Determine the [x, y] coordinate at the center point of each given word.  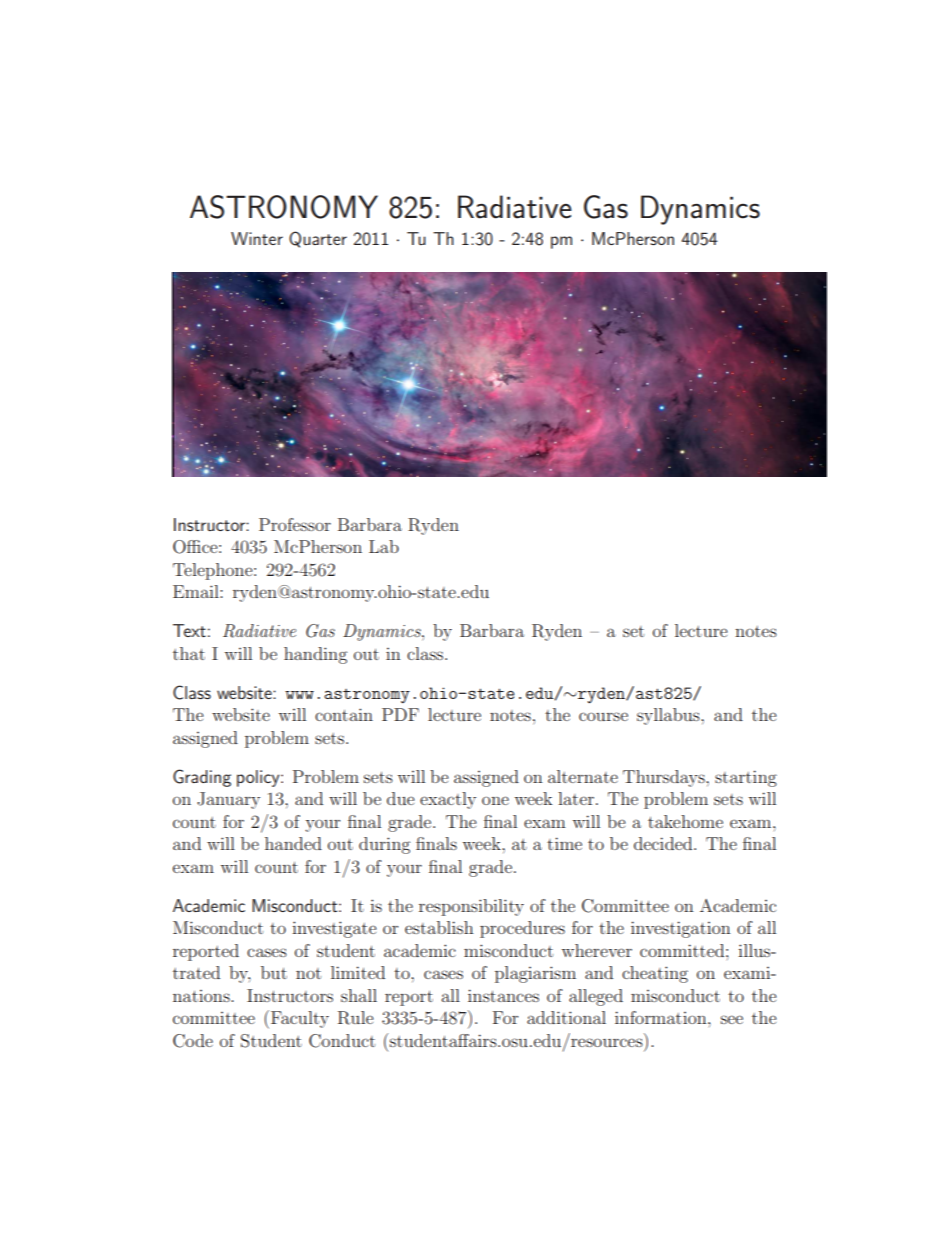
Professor [295, 524]
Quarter [318, 239]
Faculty [300, 1019]
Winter [257, 238]
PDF [400, 714]
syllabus [669, 716]
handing [315, 655]
